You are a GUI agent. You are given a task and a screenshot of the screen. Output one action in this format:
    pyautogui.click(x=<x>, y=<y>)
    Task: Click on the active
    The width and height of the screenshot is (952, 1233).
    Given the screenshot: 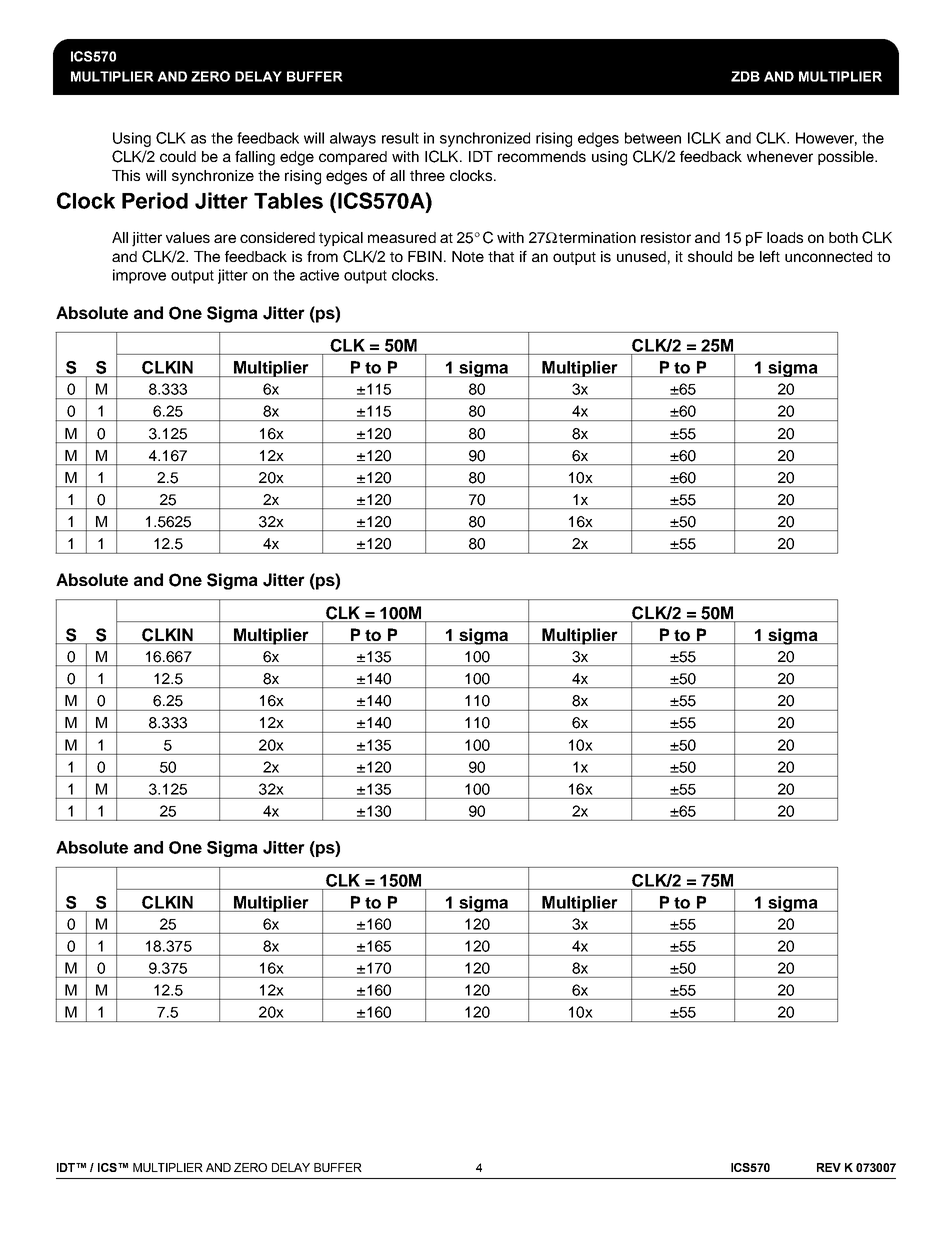 What is the action you would take?
    pyautogui.click(x=319, y=275)
